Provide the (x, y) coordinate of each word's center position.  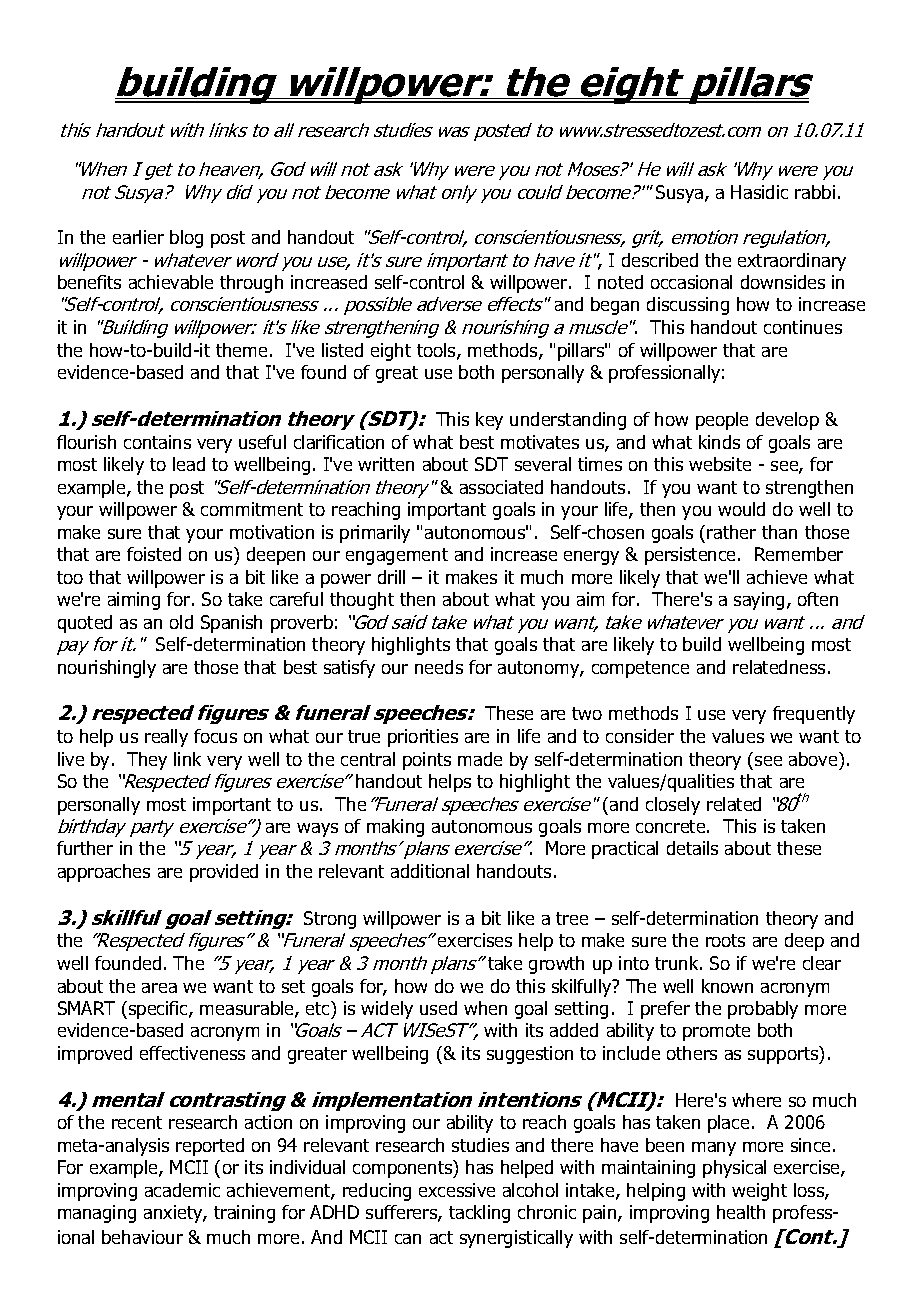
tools (437, 351)
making (395, 828)
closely (673, 806)
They (147, 761)
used (438, 1008)
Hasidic (759, 192)
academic (182, 1190)
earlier (138, 237)
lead (189, 464)
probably (763, 1010)
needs (439, 667)
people (722, 421)
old (181, 622)
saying (759, 601)
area (159, 988)
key (489, 421)
